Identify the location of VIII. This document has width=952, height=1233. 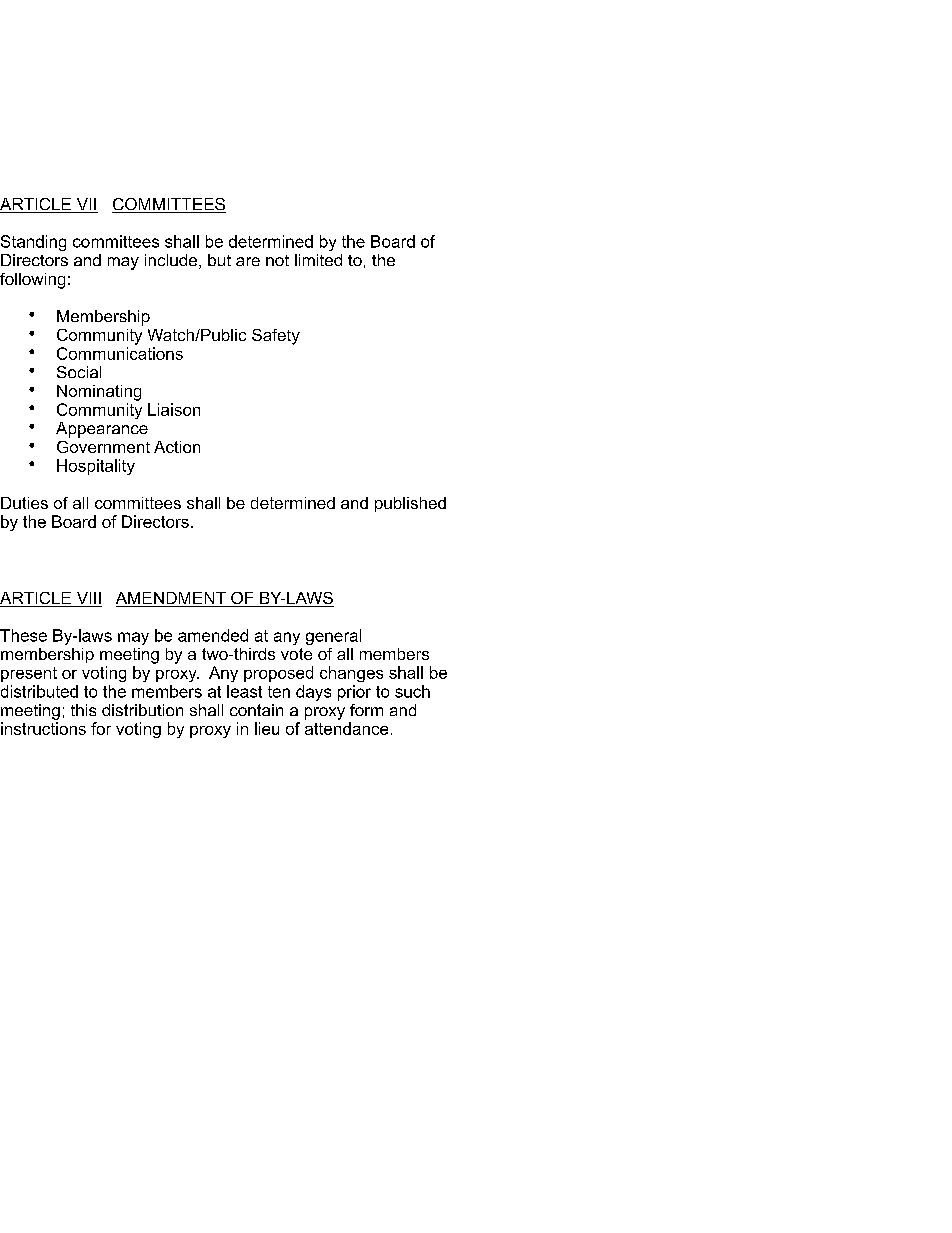
(88, 599).
